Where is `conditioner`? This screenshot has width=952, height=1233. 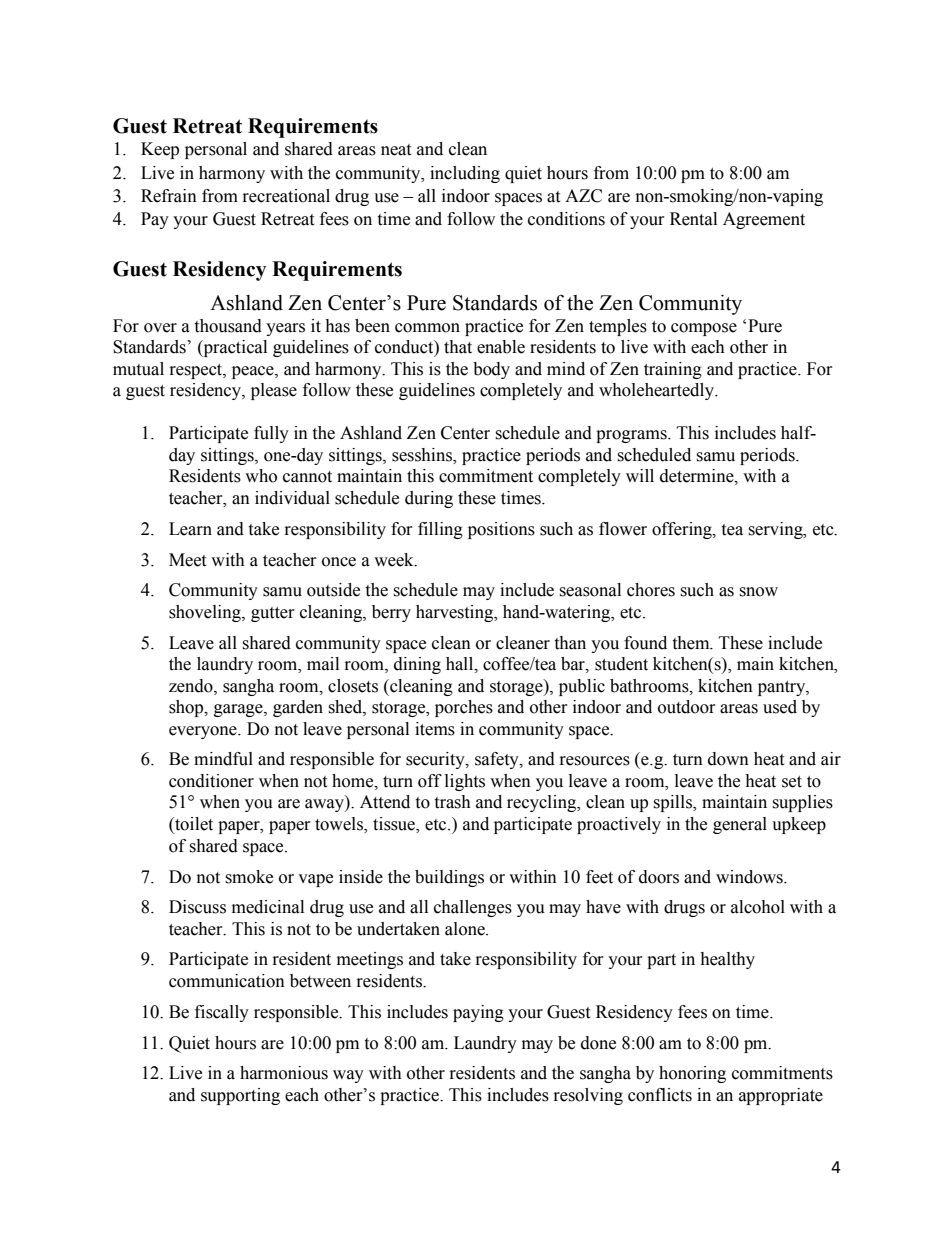
conditioner is located at coordinates (211, 781).
